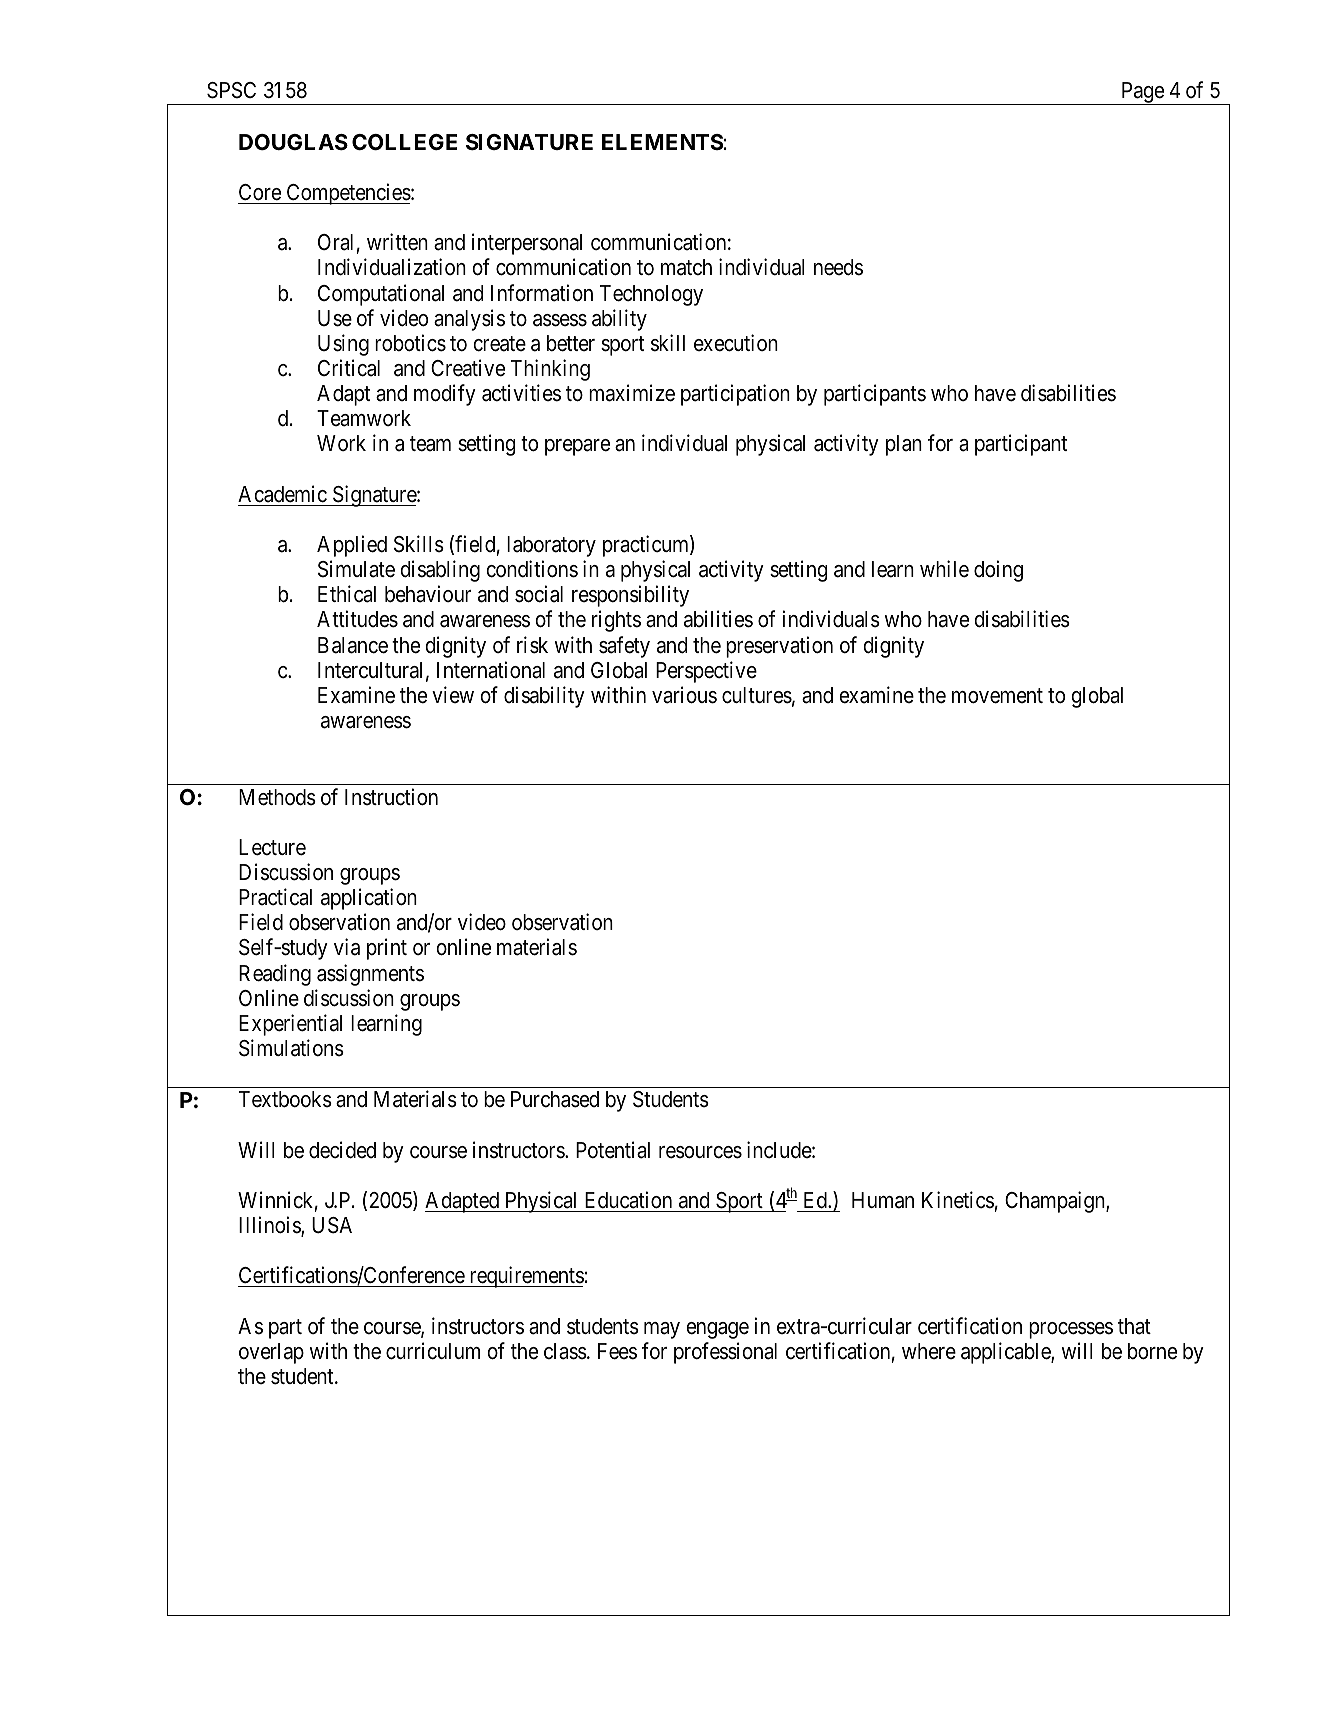 This document has height=1732, width=1338. I want to click on responsibility, so click(630, 596).
